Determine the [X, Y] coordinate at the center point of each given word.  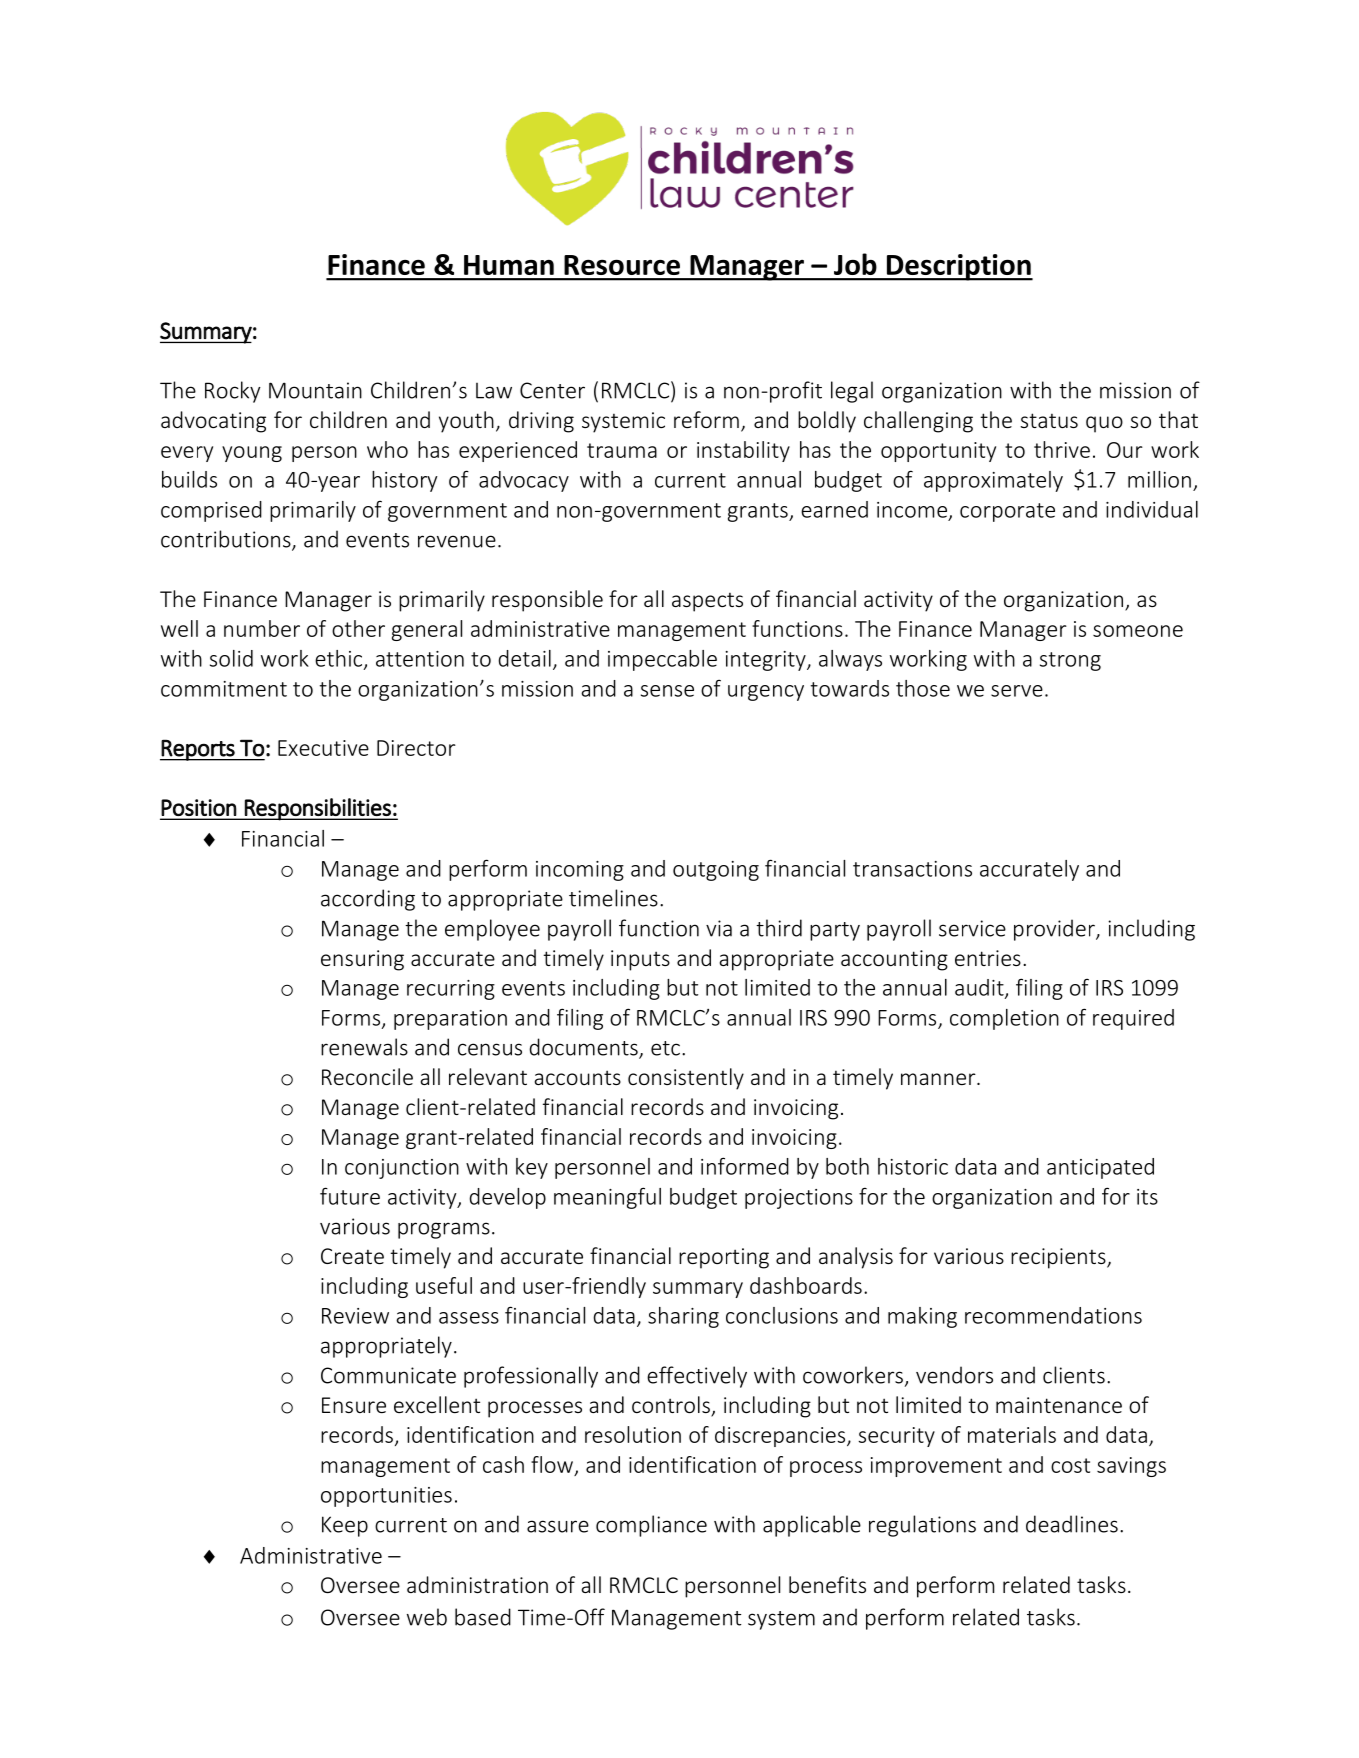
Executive [323, 748]
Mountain [315, 390]
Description [958, 267]
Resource [622, 265]
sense [667, 691]
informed [745, 1166]
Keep [345, 1526]
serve [1017, 691]
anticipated [1100, 1168]
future [350, 1196]
